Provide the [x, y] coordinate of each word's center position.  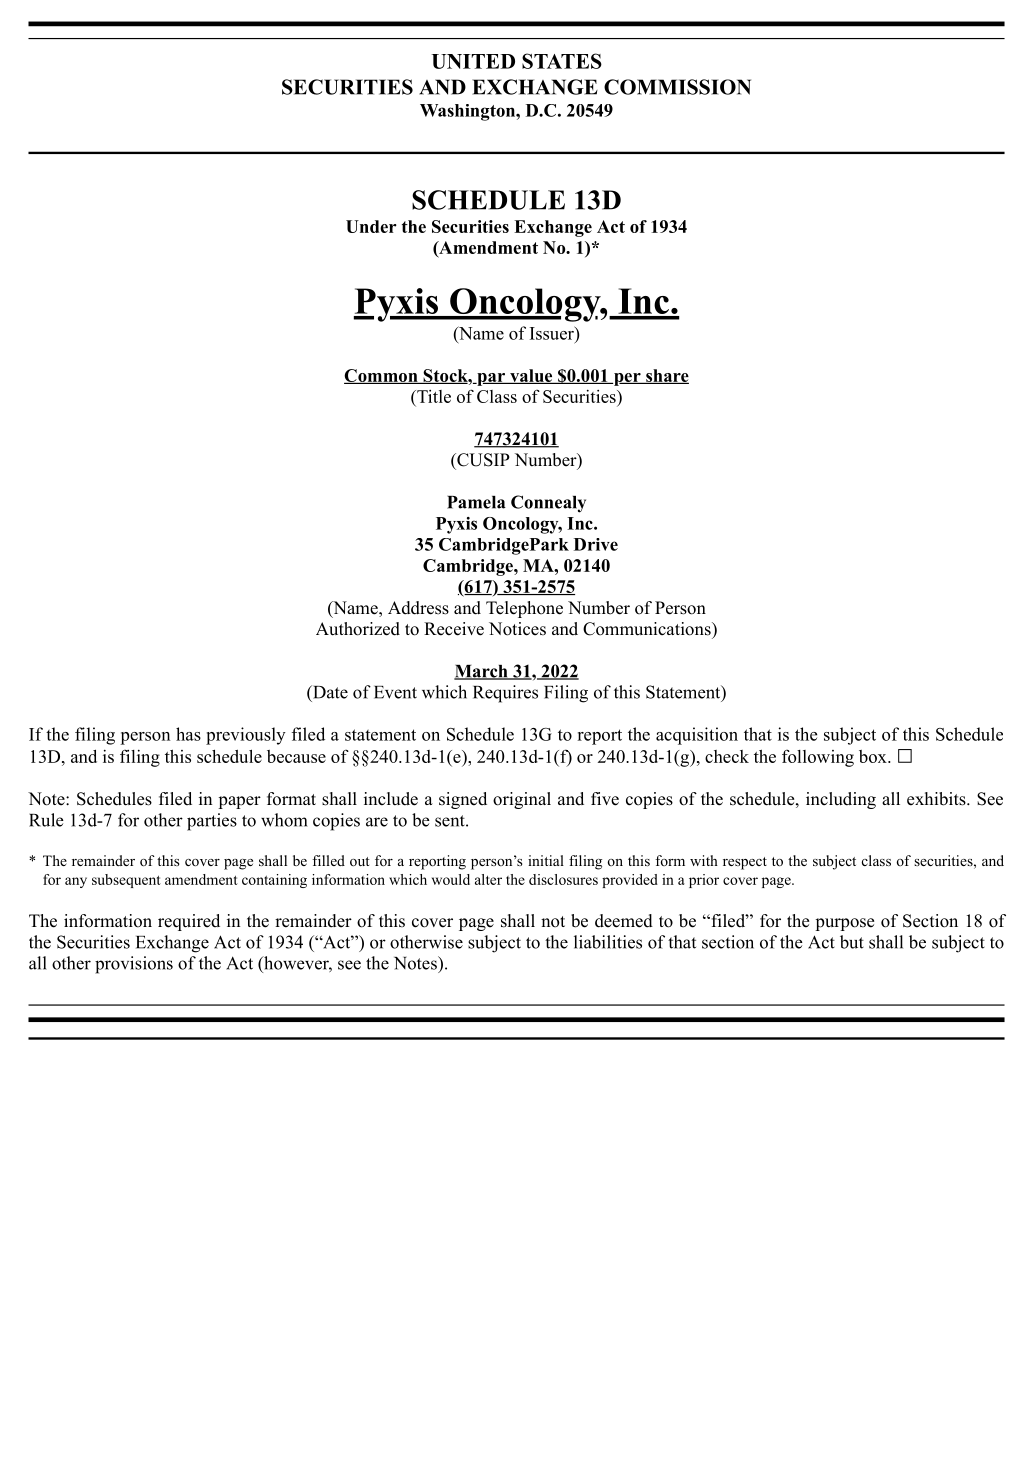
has [188, 734]
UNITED [473, 61]
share [666, 376]
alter [488, 879]
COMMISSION [677, 87]
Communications [648, 629]
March [482, 672]
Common [382, 376]
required [189, 922]
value [531, 376]
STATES [562, 61]
